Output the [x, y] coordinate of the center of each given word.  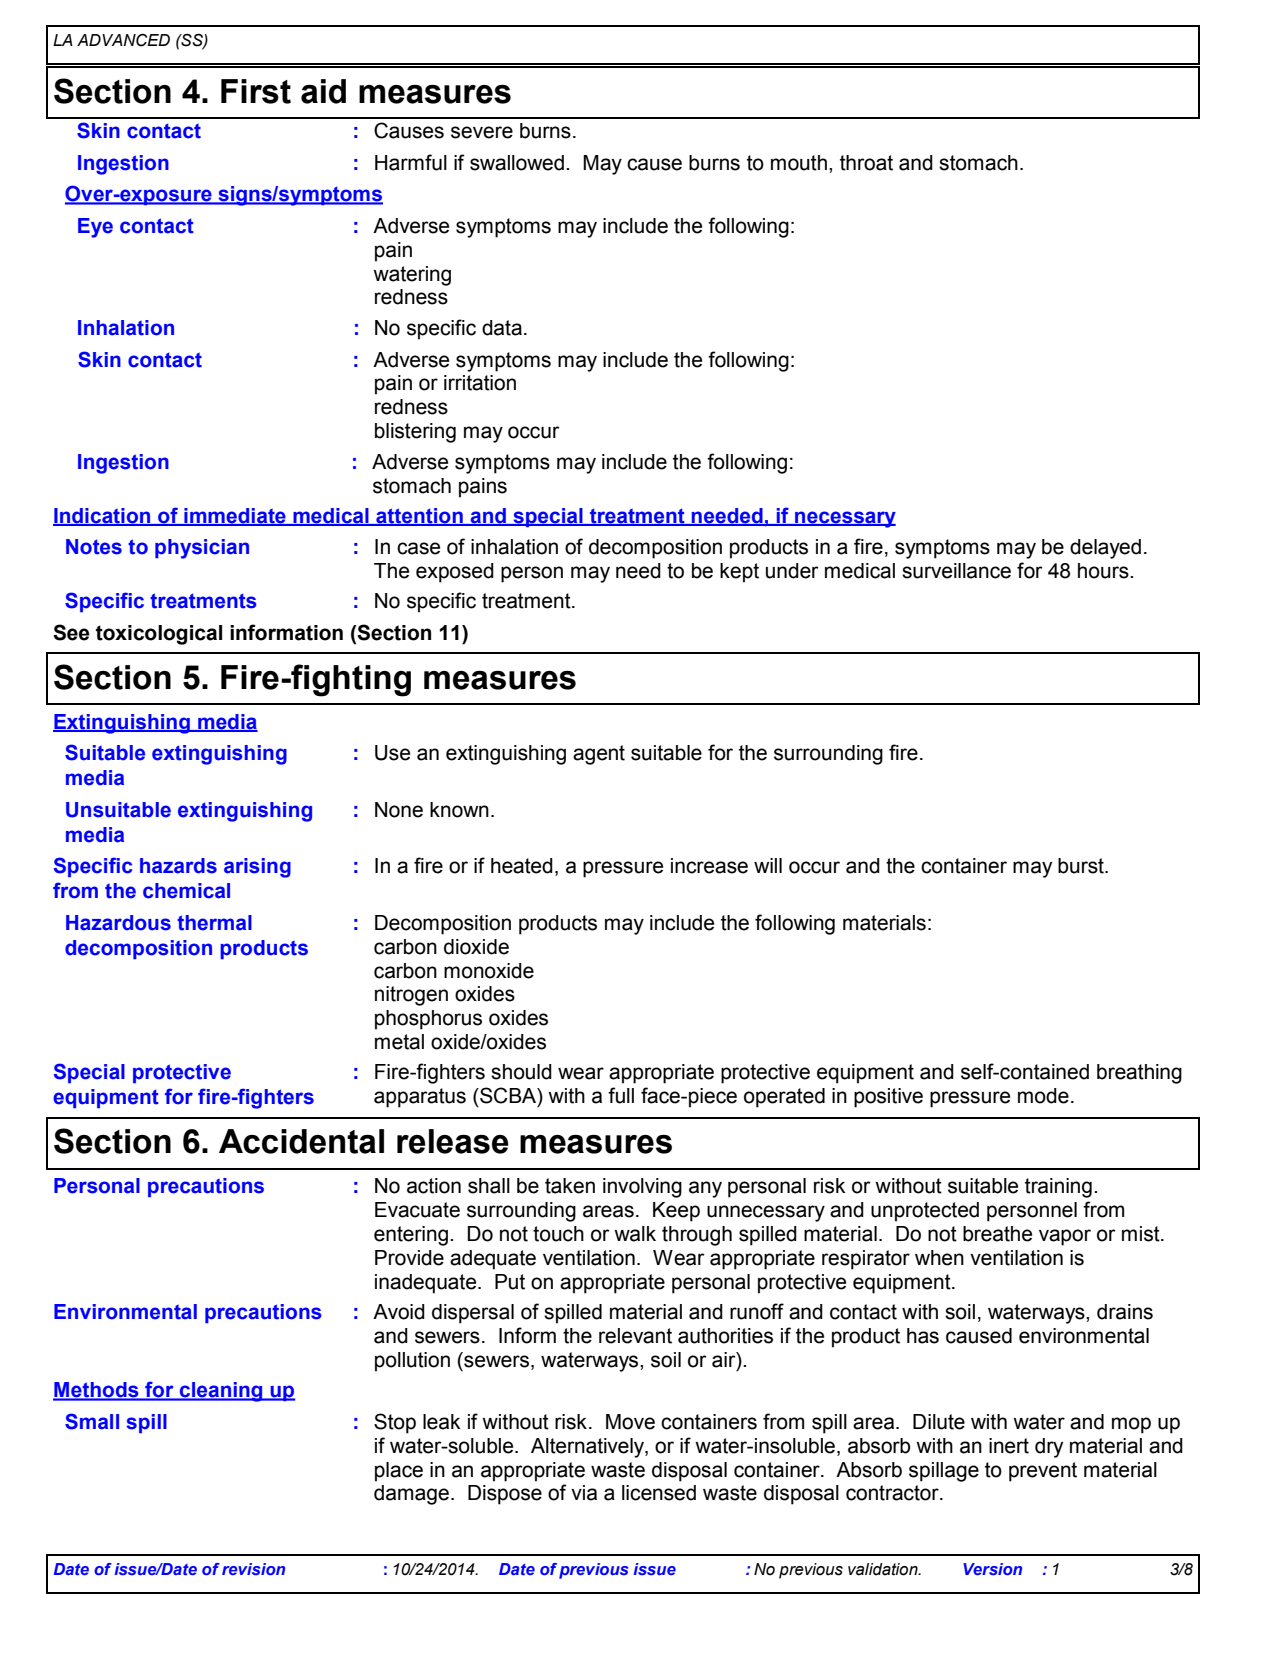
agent [599, 755]
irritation [480, 383]
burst [1082, 866]
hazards [178, 866]
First [256, 91]
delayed [1105, 549]
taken [570, 1186]
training [1058, 1188]
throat [866, 163]
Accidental [301, 1141]
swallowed [517, 163]
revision [253, 1569]
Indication [103, 516]
